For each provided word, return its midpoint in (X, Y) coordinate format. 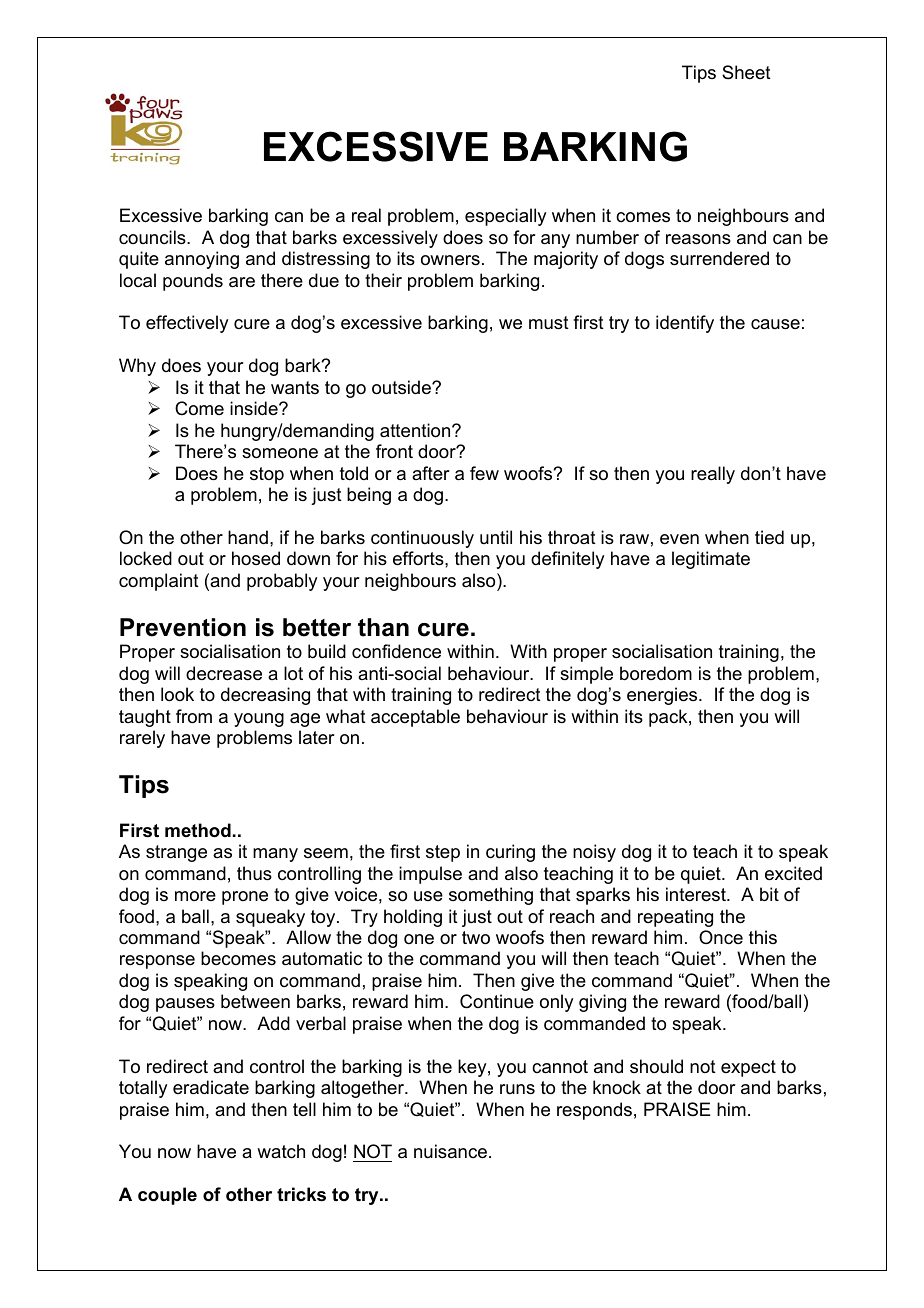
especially (505, 217)
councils (153, 237)
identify (685, 324)
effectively (187, 324)
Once (721, 937)
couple (167, 1196)
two (476, 938)
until (496, 537)
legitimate (711, 560)
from (194, 716)
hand (248, 537)
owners (450, 260)
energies (663, 696)
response (157, 962)
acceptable (415, 718)
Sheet (746, 72)
